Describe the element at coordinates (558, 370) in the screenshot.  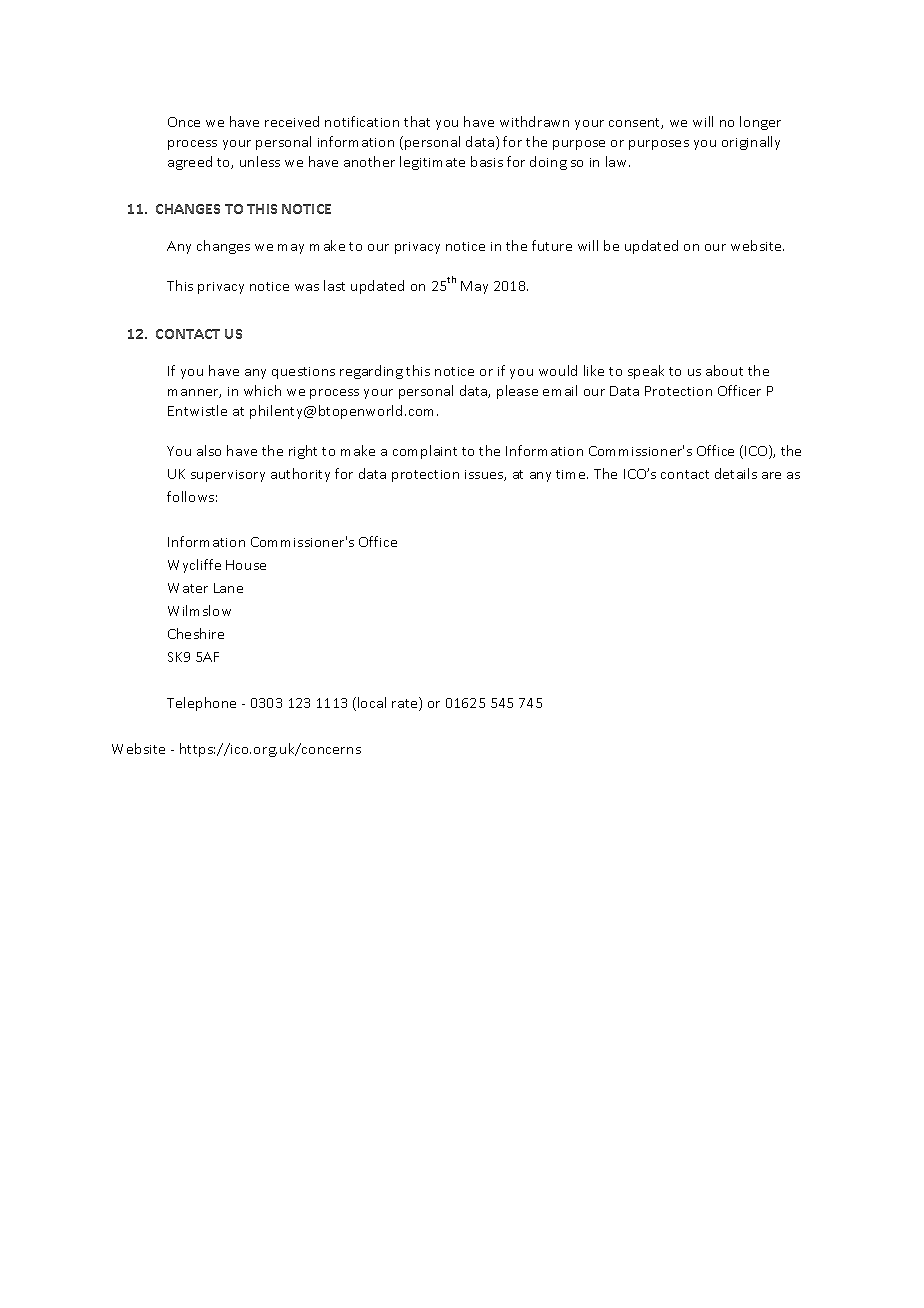
I see `would` at that location.
